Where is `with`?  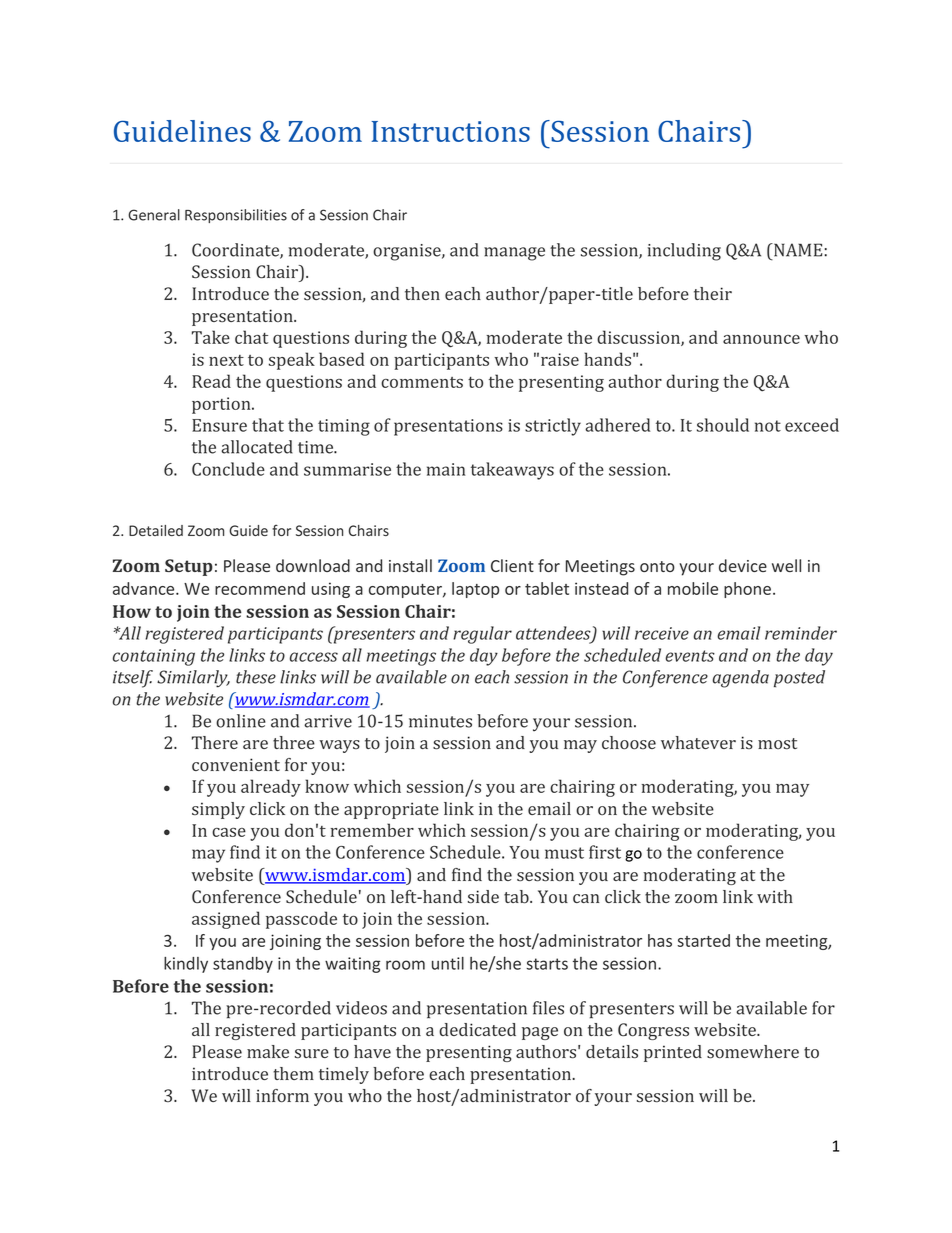 with is located at coordinates (775, 896).
